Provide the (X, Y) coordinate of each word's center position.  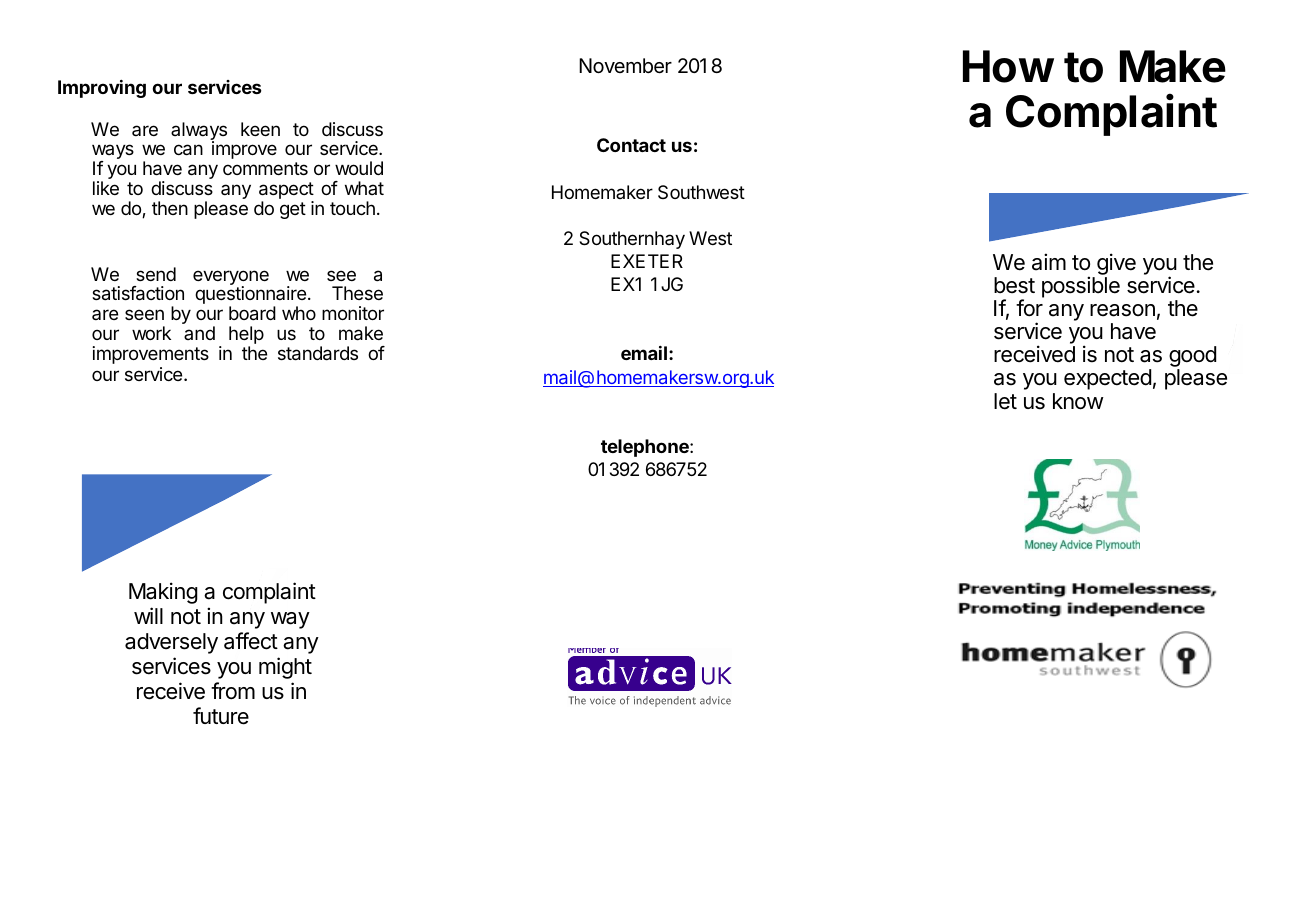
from (233, 691)
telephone (646, 448)
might (285, 668)
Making (163, 593)
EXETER (647, 261)
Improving (102, 89)
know (1078, 401)
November (625, 66)
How (1008, 66)
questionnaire (250, 296)
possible (1081, 287)
